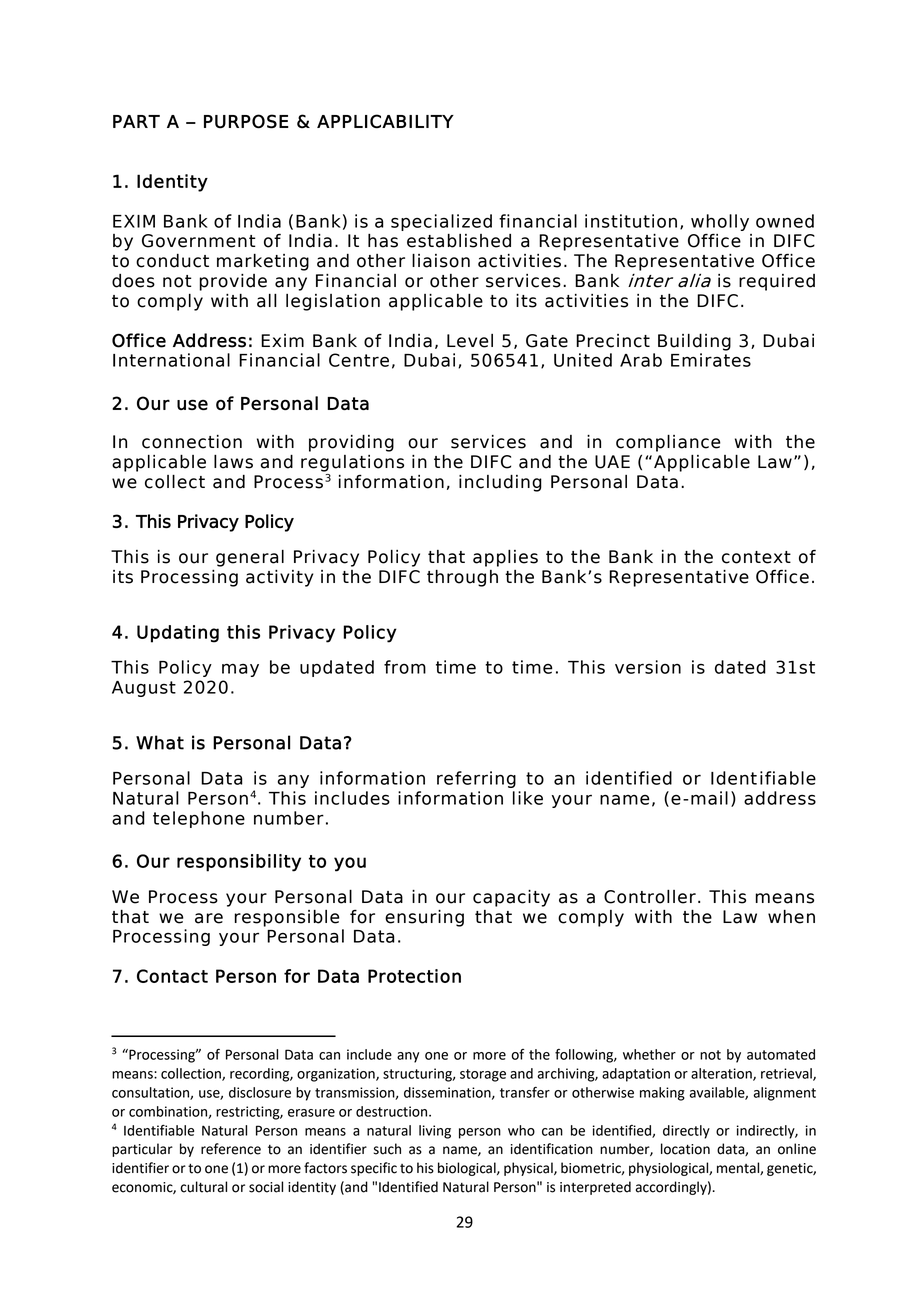  I want to click on living, so click(435, 1132).
